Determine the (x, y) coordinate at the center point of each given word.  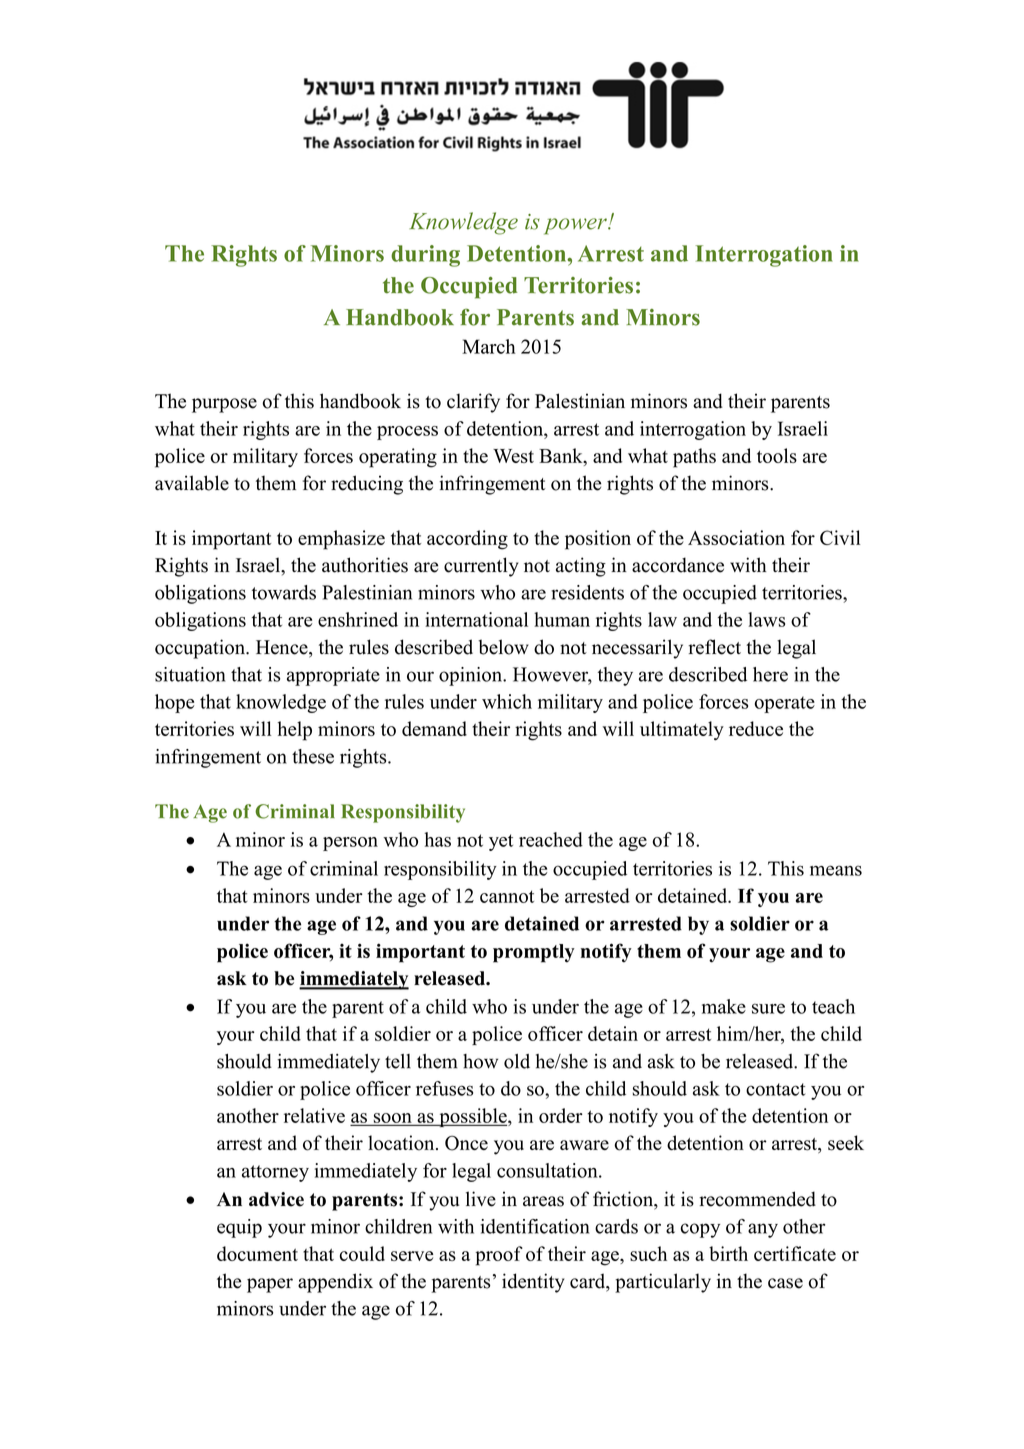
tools (777, 455)
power (576, 226)
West (513, 456)
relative (314, 1115)
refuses (444, 1088)
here (770, 674)
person (350, 844)
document (257, 1253)
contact (775, 1089)
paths (694, 458)
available (192, 483)
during (425, 256)
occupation (201, 649)
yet (501, 842)
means (836, 870)
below (503, 647)
